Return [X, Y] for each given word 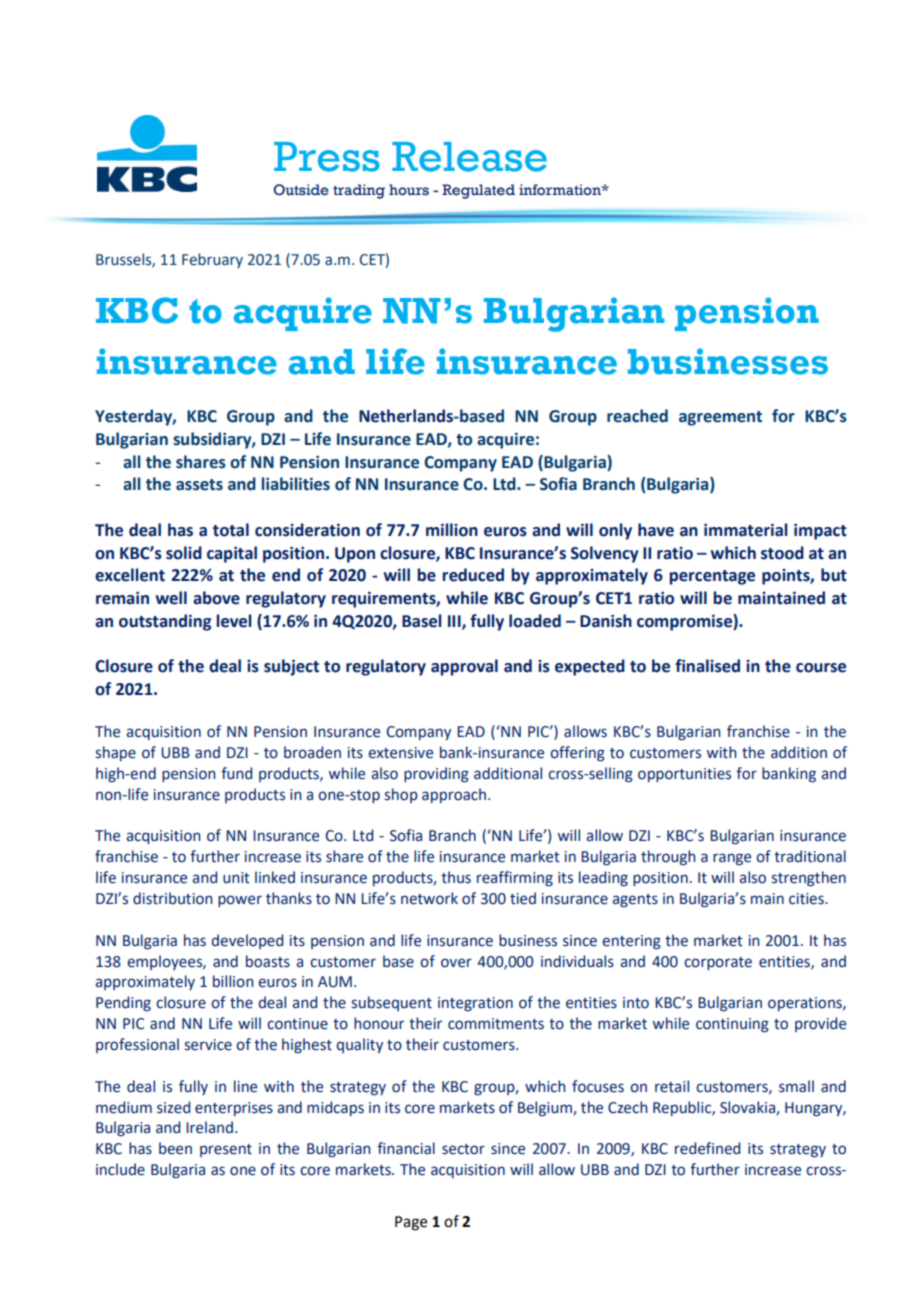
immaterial [746, 530]
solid [184, 553]
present [226, 1150]
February [212, 260]
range [732, 859]
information [561, 190]
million [452, 530]
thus [456, 877]
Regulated [478, 191]
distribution [173, 898]
